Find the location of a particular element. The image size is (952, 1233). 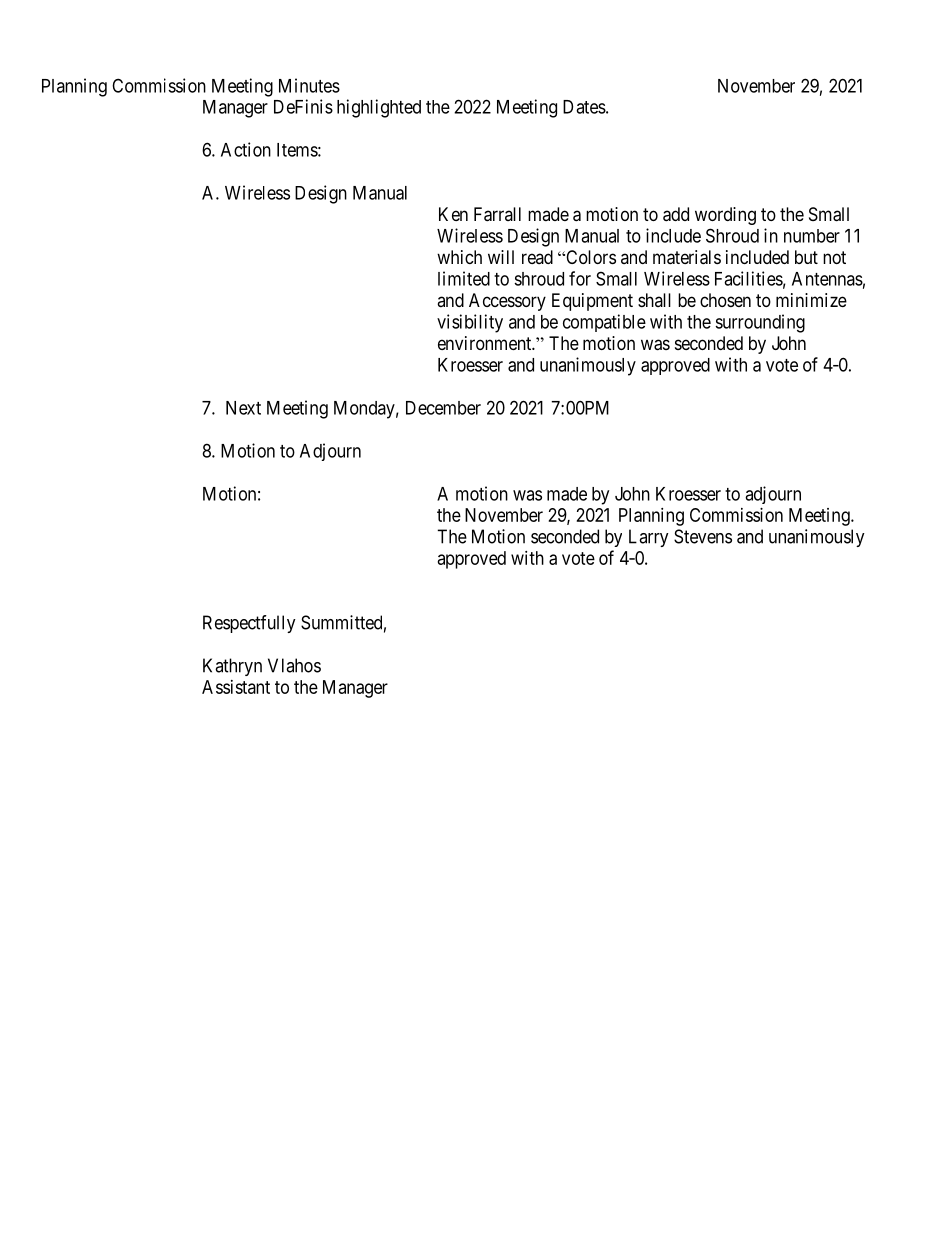

wording is located at coordinates (725, 216).
